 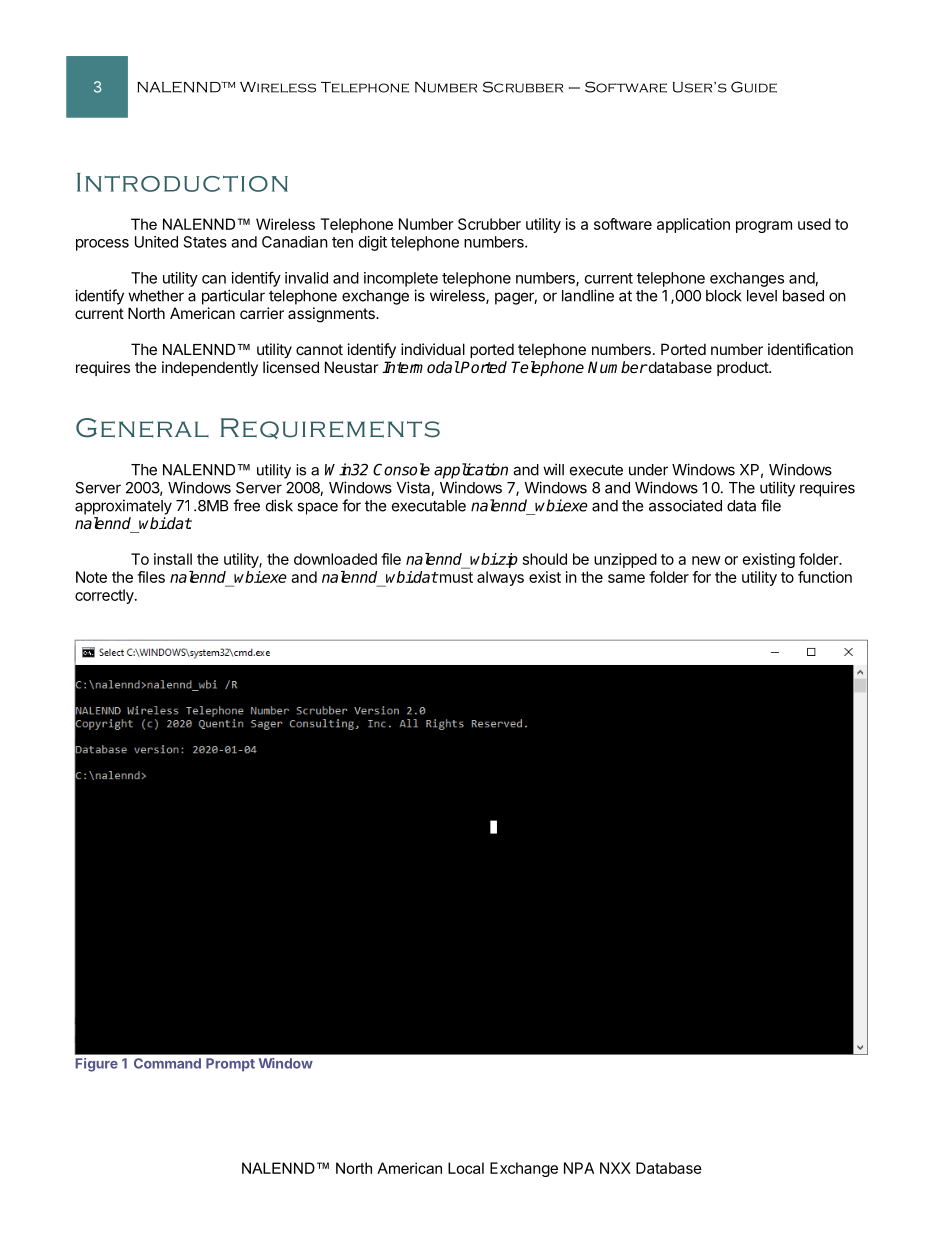 What do you see at coordinates (142, 428) in the screenshot?
I see `General` at bounding box center [142, 428].
